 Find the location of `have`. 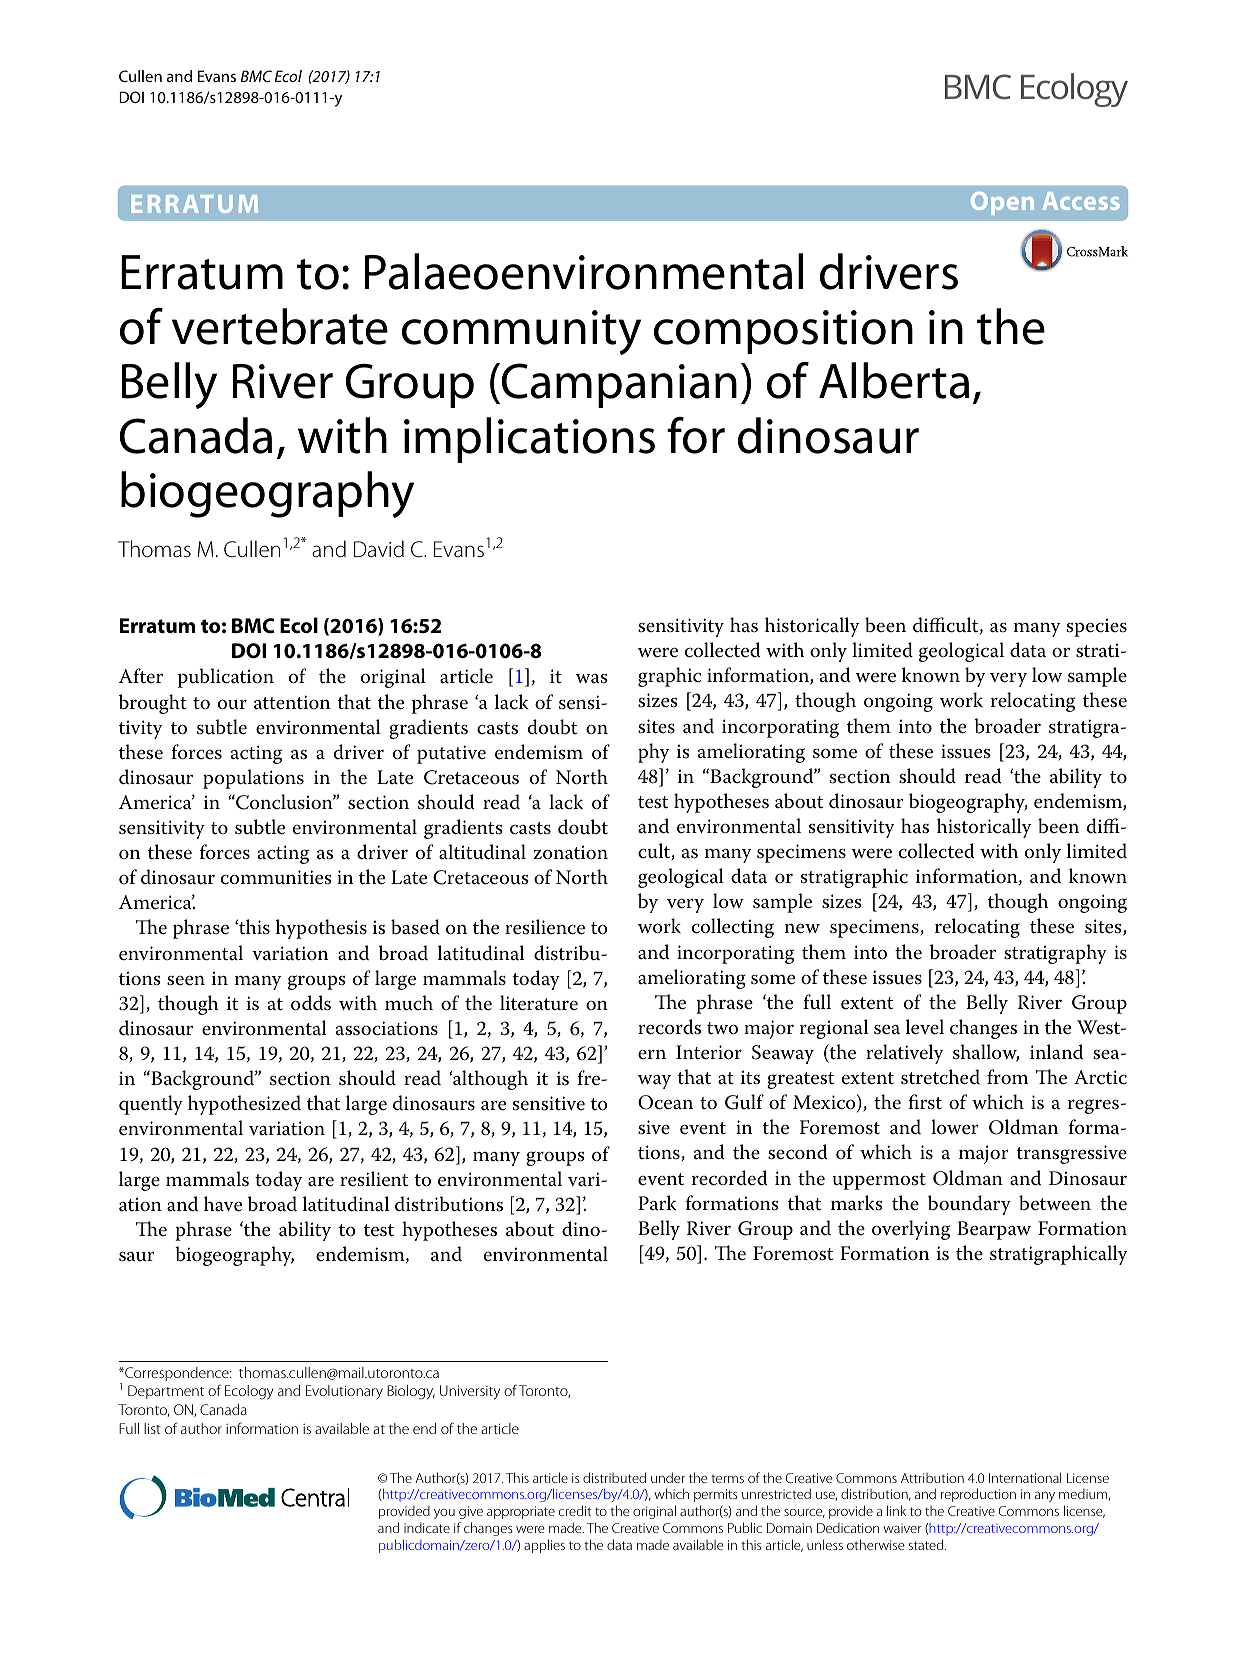

have is located at coordinates (223, 1204).
